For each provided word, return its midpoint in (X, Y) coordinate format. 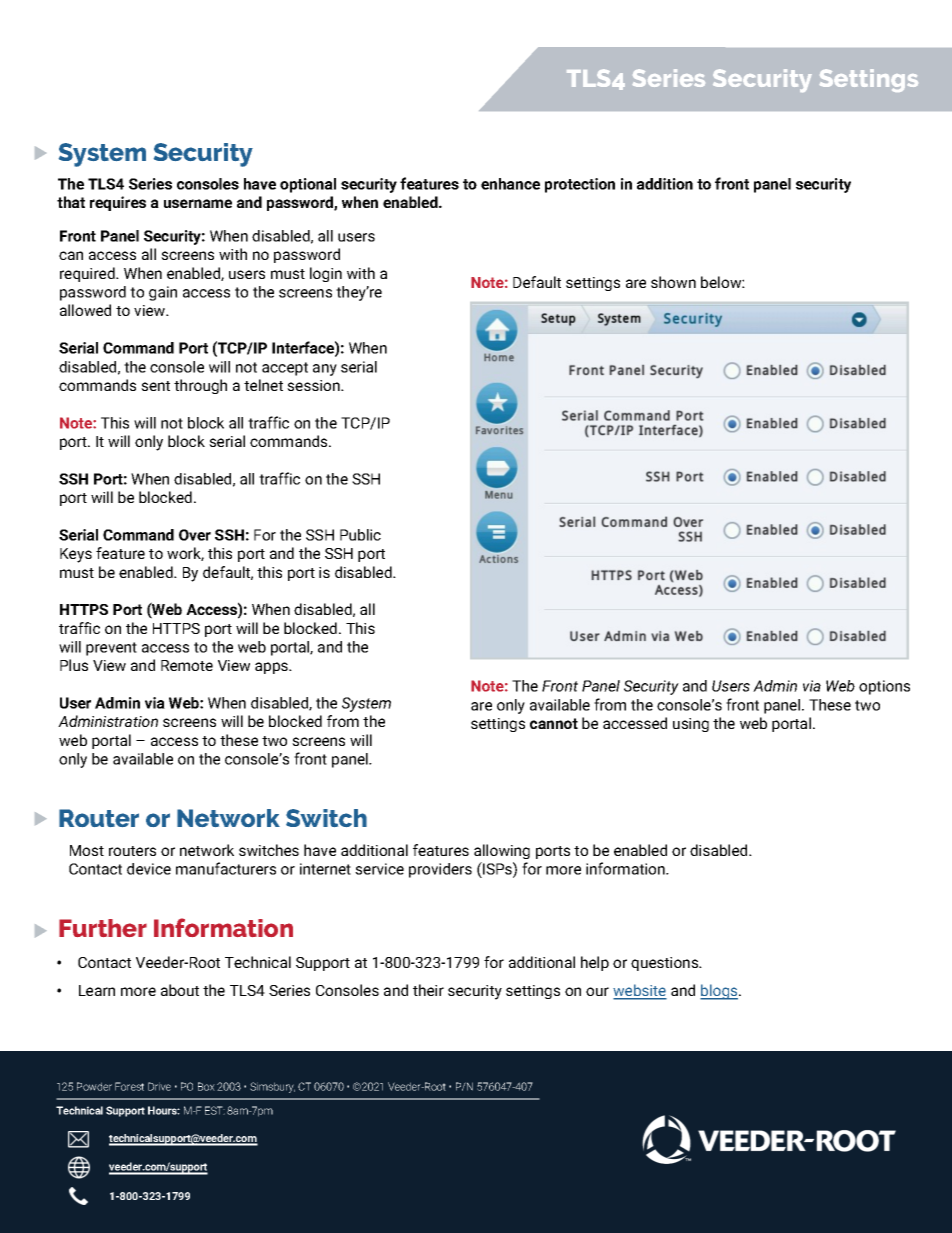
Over (195, 535)
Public (360, 535)
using (691, 725)
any (325, 370)
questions (666, 964)
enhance (510, 184)
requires (118, 203)
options (884, 687)
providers (440, 870)
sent (155, 386)
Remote (187, 665)
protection (580, 185)
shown (673, 282)
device (149, 869)
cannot (554, 723)
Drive (159, 1086)
